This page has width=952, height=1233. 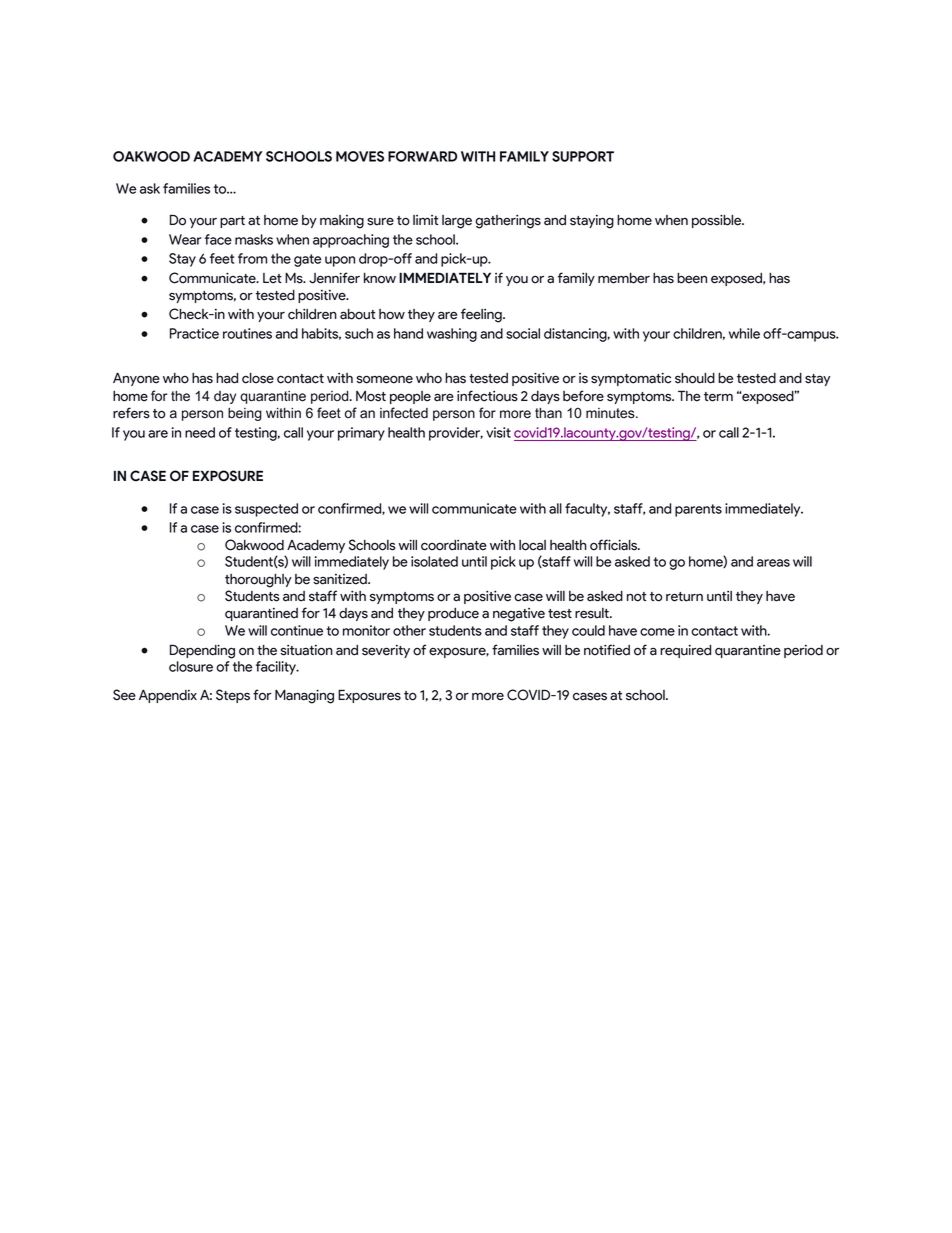 I want to click on Steps, so click(x=233, y=696).
